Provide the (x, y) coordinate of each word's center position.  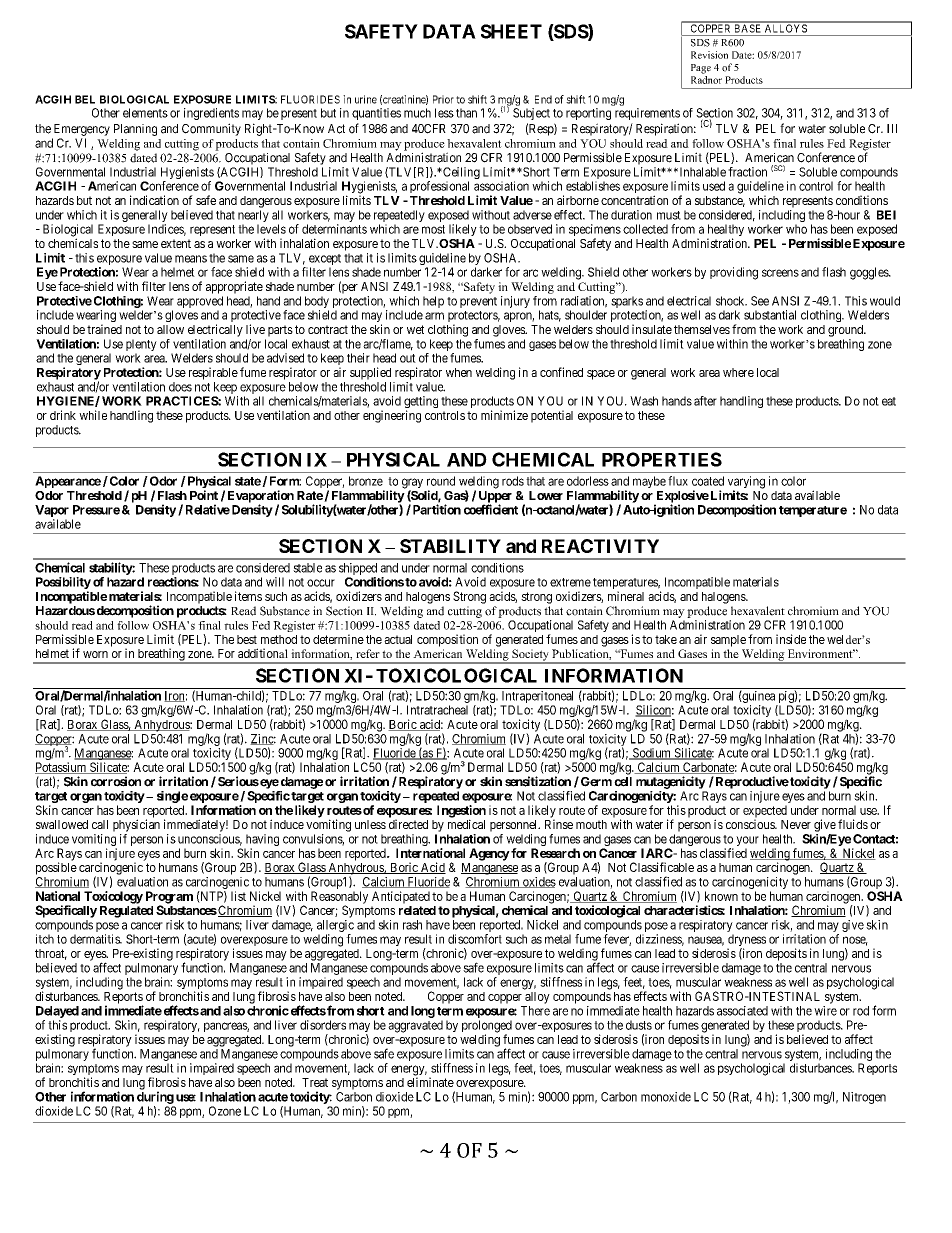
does (180, 387)
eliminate (430, 1082)
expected (765, 812)
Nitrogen (864, 1098)
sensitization (538, 781)
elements (145, 113)
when (459, 372)
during (155, 1097)
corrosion (116, 781)
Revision (709, 55)
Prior (443, 99)
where (738, 372)
